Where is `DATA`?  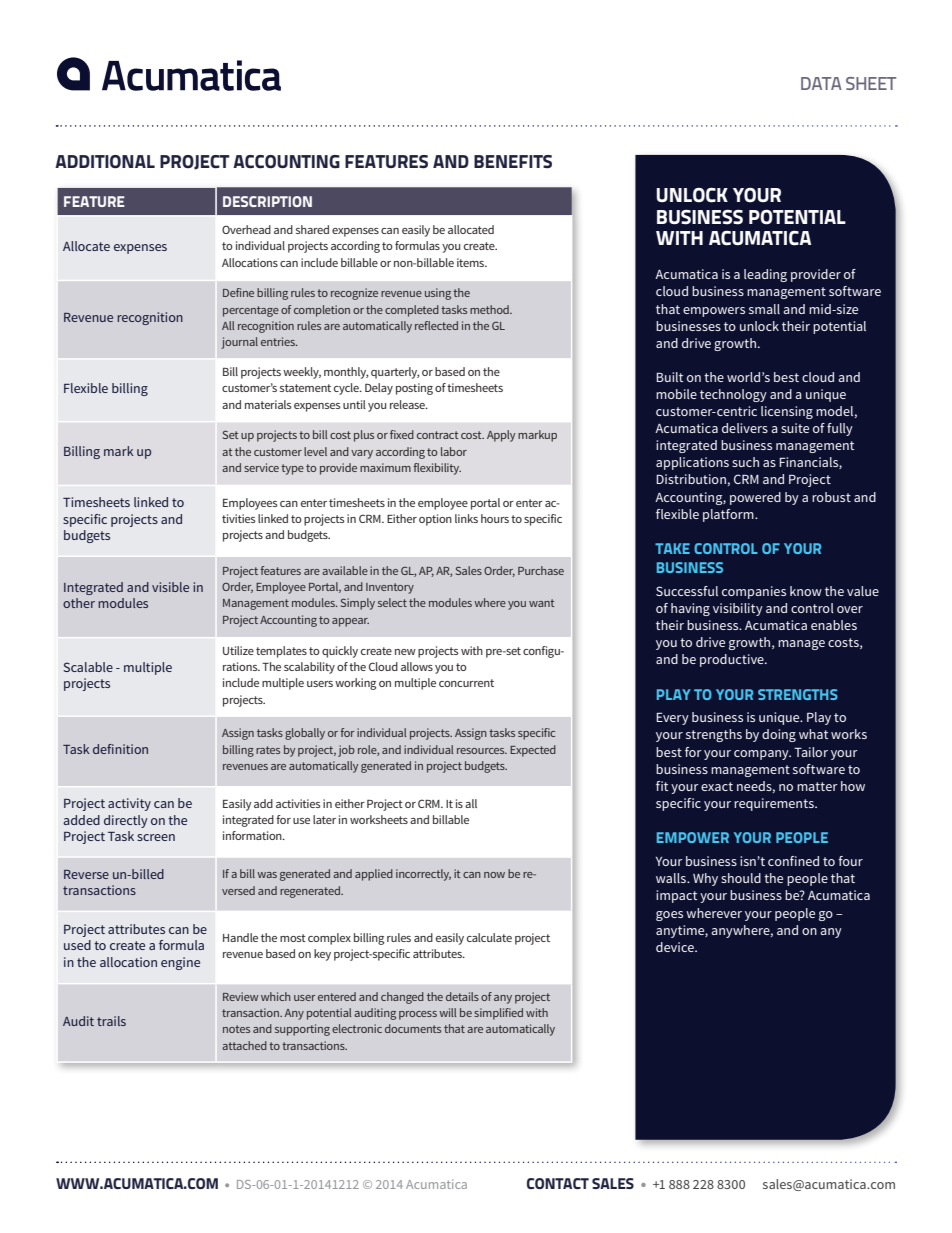 DATA is located at coordinates (821, 83).
